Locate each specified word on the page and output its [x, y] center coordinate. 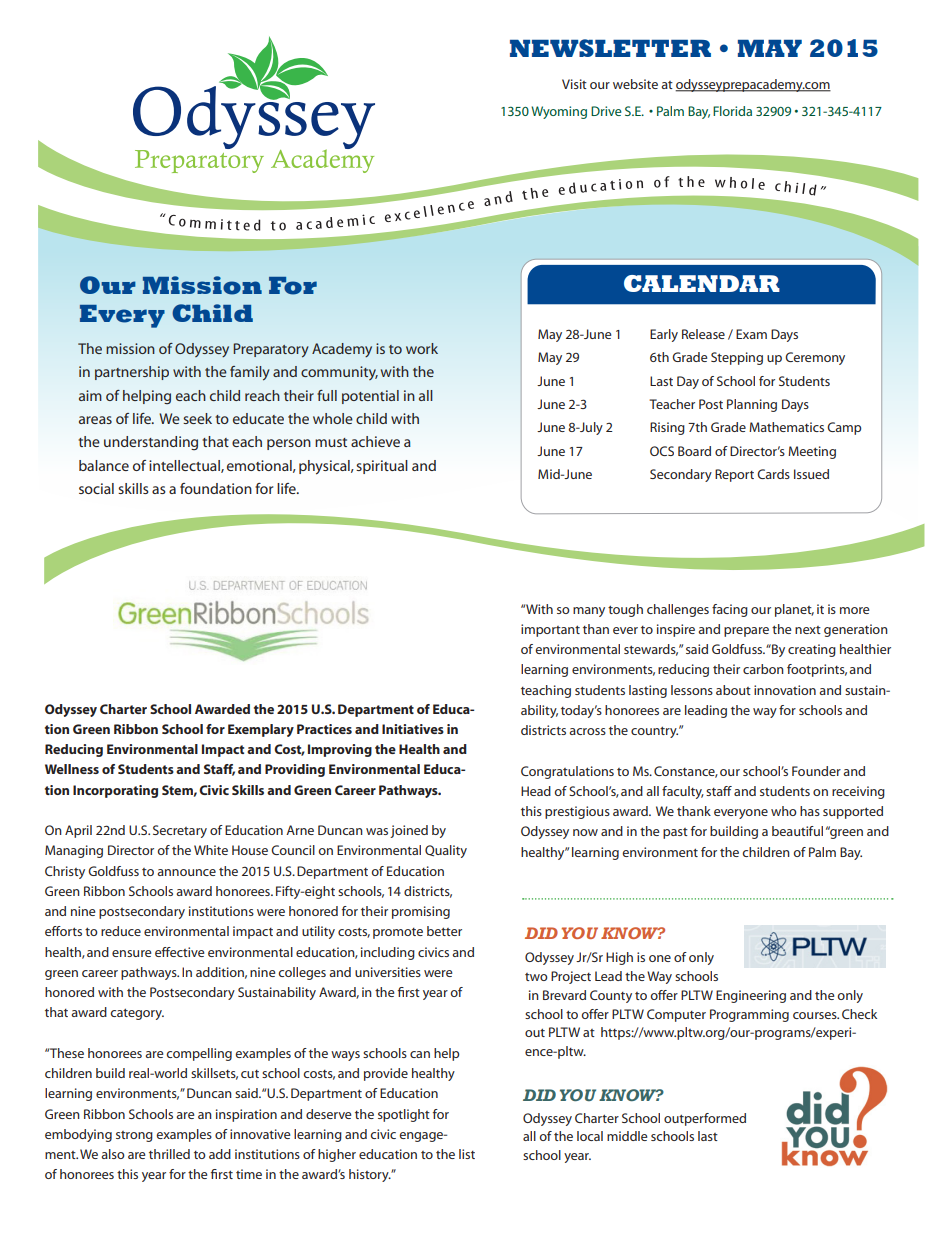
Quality [446, 851]
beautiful [797, 831]
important [550, 630]
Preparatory [271, 350]
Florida [732, 111]
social [96, 488]
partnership [132, 373]
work [422, 348]
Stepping [737, 358]
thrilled [169, 1154]
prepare [746, 632]
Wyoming [559, 112]
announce [186, 872]
